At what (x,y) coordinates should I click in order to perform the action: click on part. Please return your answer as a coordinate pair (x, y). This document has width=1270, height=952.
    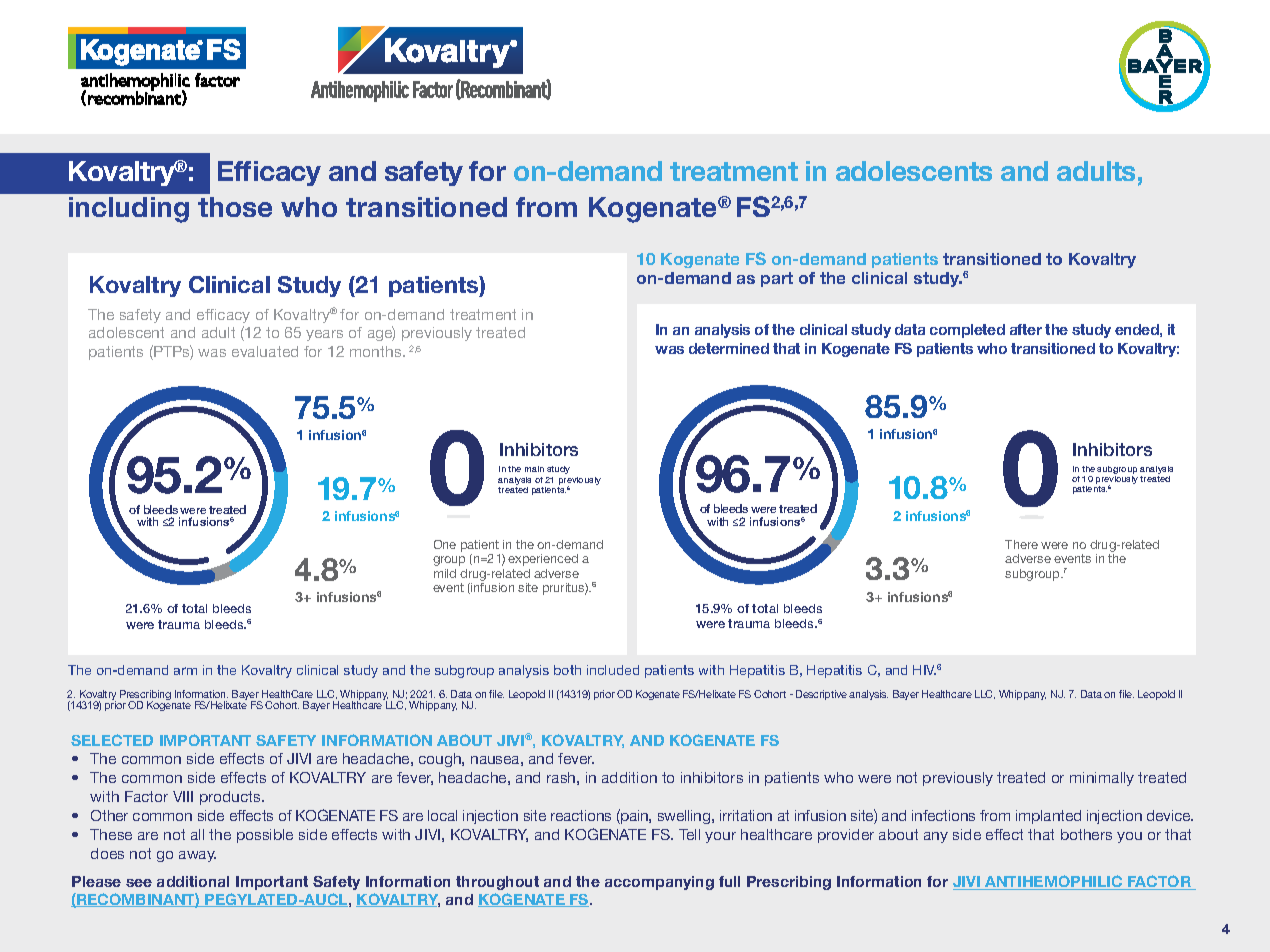
    Looking at the image, I should click on (777, 279).
